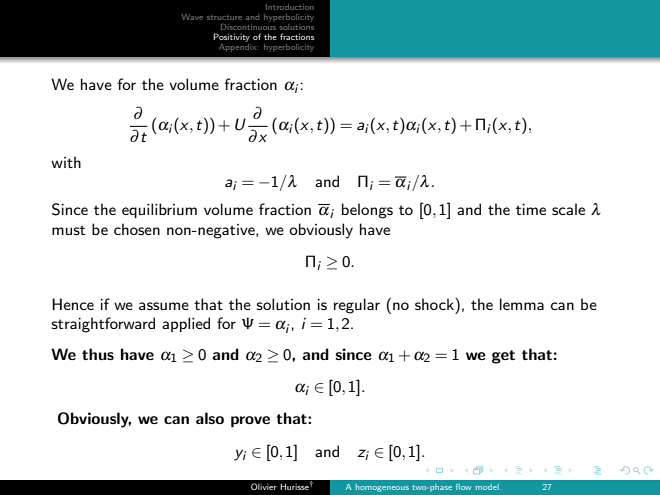  What do you see at coordinates (66, 162) in the screenshot?
I see `with` at bounding box center [66, 162].
